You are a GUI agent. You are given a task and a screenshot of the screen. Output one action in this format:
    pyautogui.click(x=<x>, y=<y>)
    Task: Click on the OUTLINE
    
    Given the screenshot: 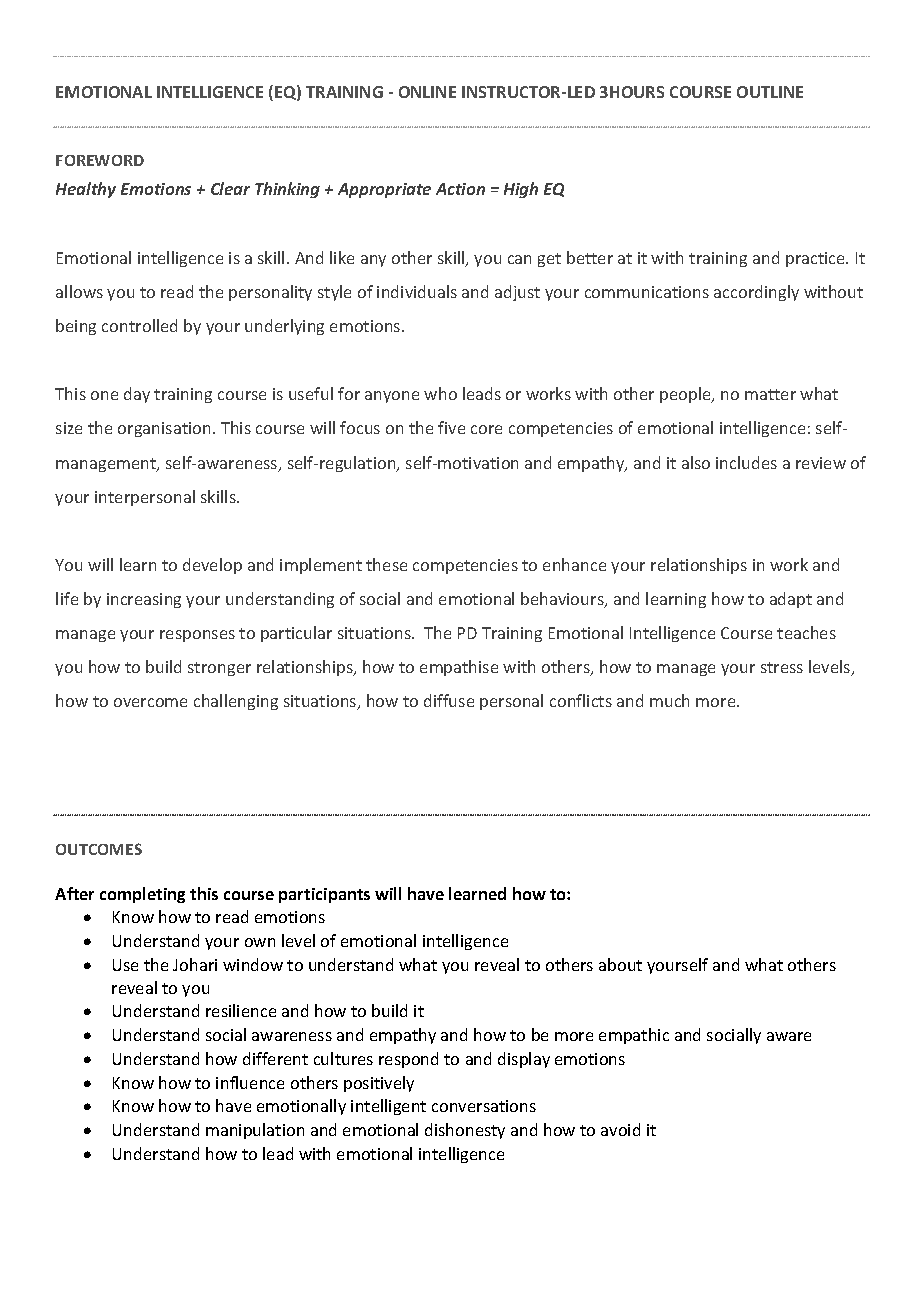 What is the action you would take?
    pyautogui.click(x=770, y=92)
